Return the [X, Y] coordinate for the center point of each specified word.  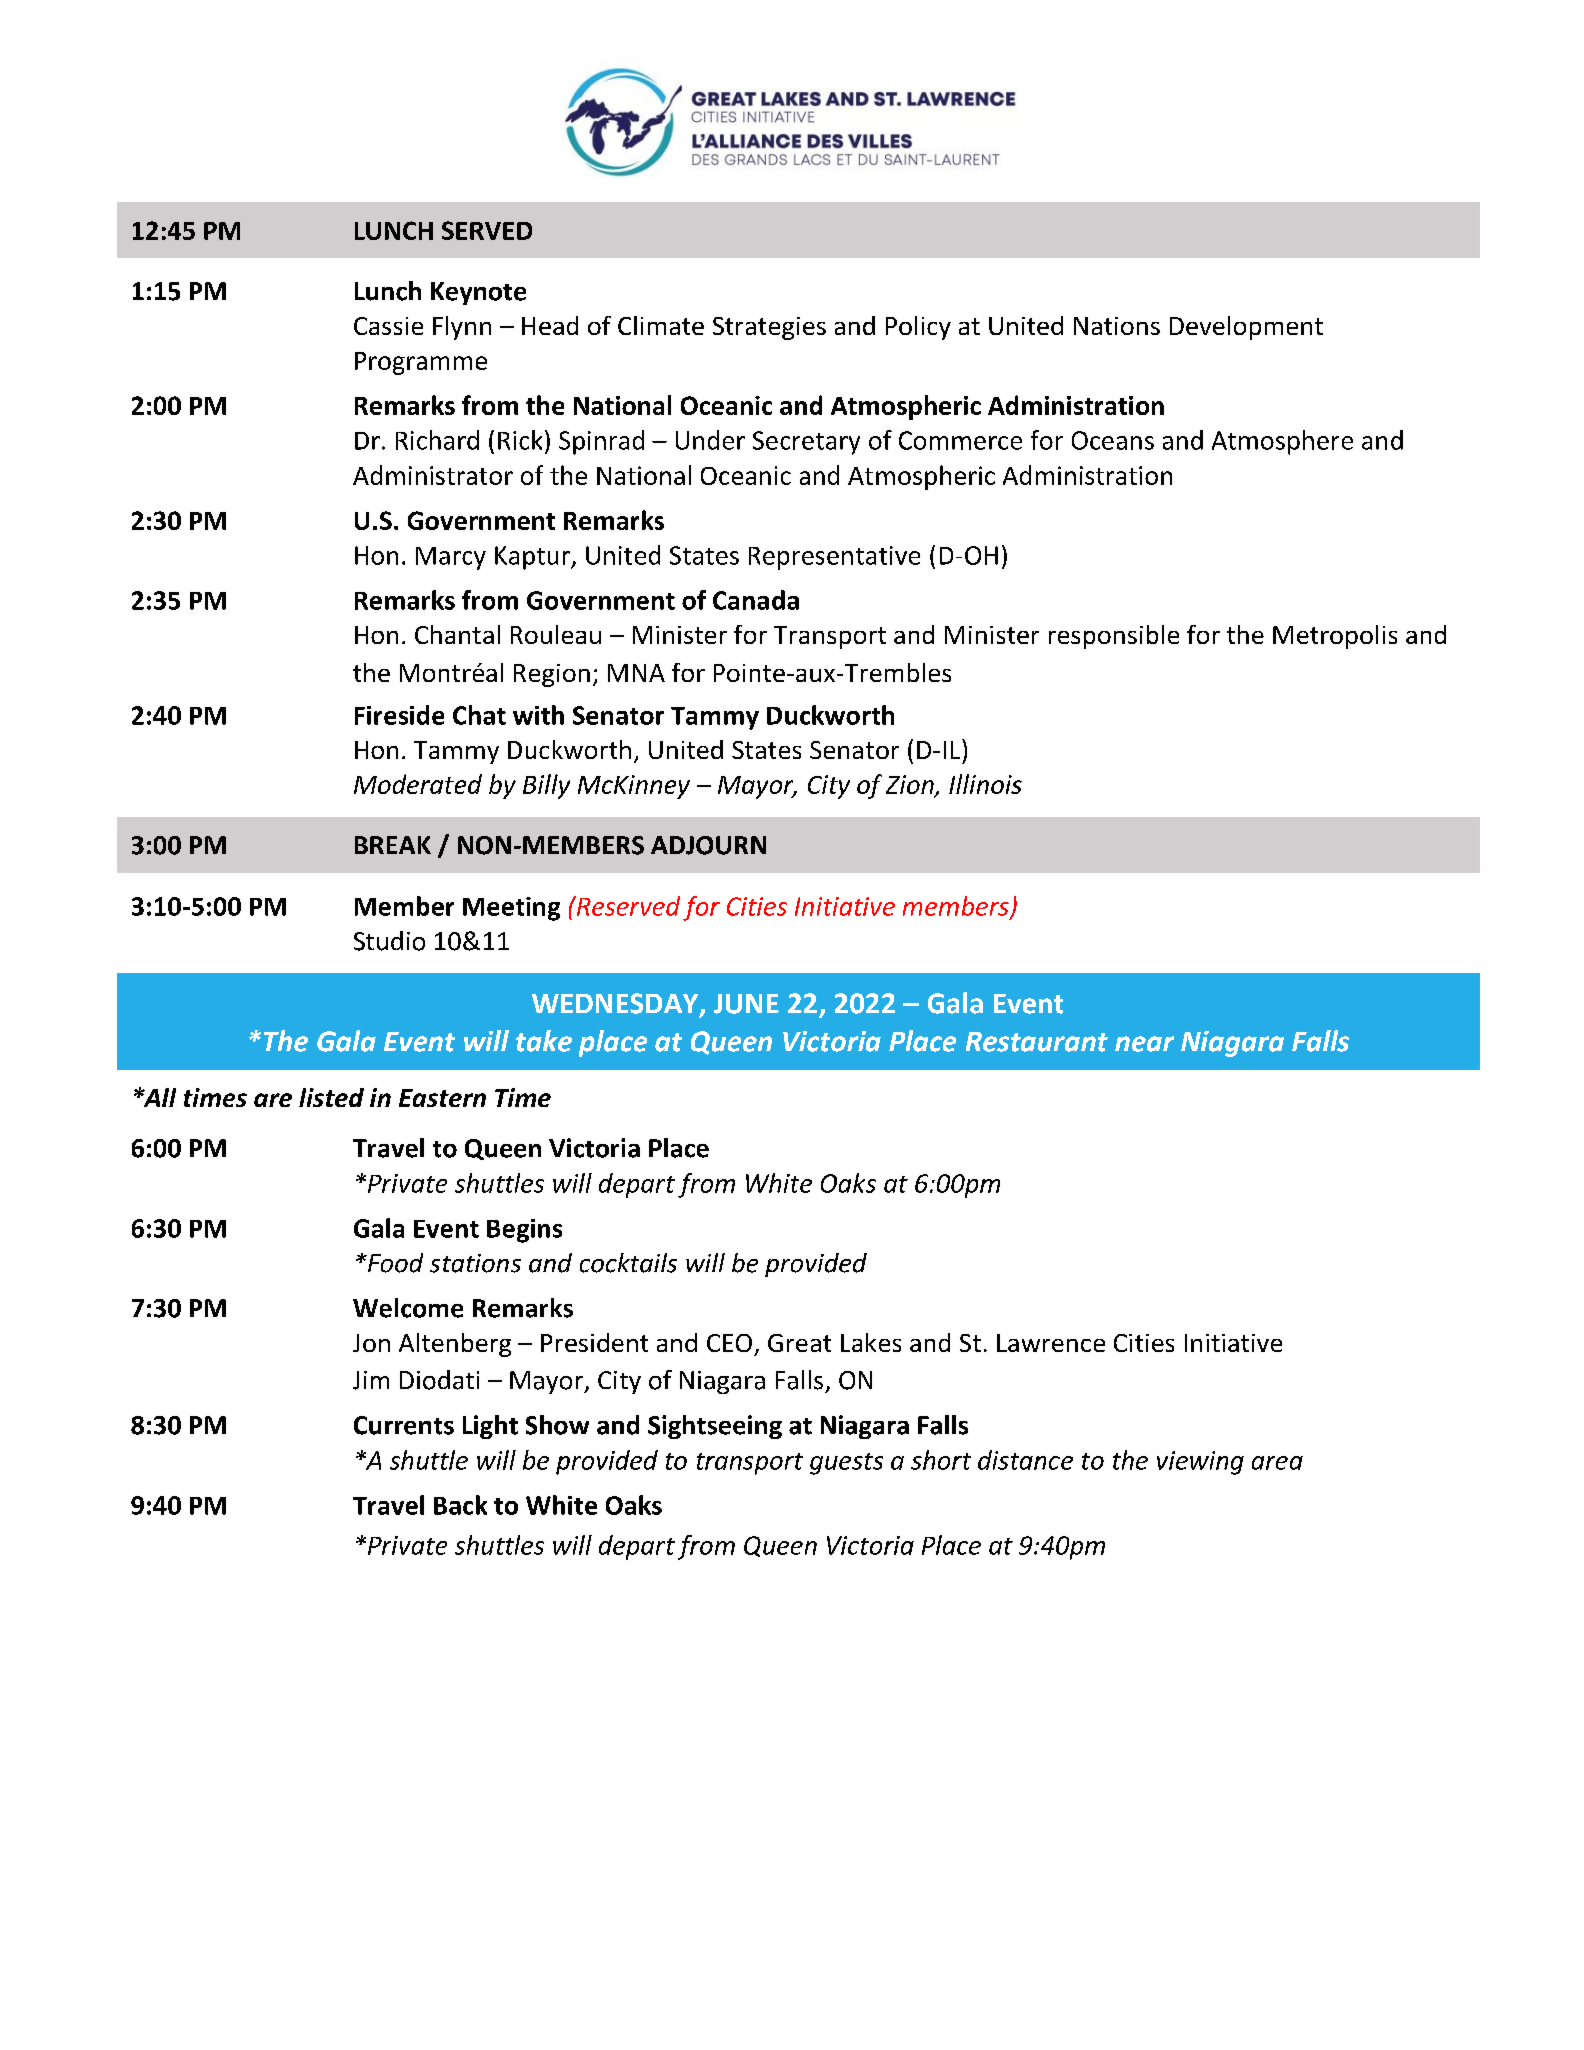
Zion [911, 786]
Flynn [462, 328]
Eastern [442, 1098]
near [1144, 1044]
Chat [479, 715]
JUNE [746, 1004]
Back [460, 1505]
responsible [1114, 637]
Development [1246, 328]
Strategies [769, 328]
